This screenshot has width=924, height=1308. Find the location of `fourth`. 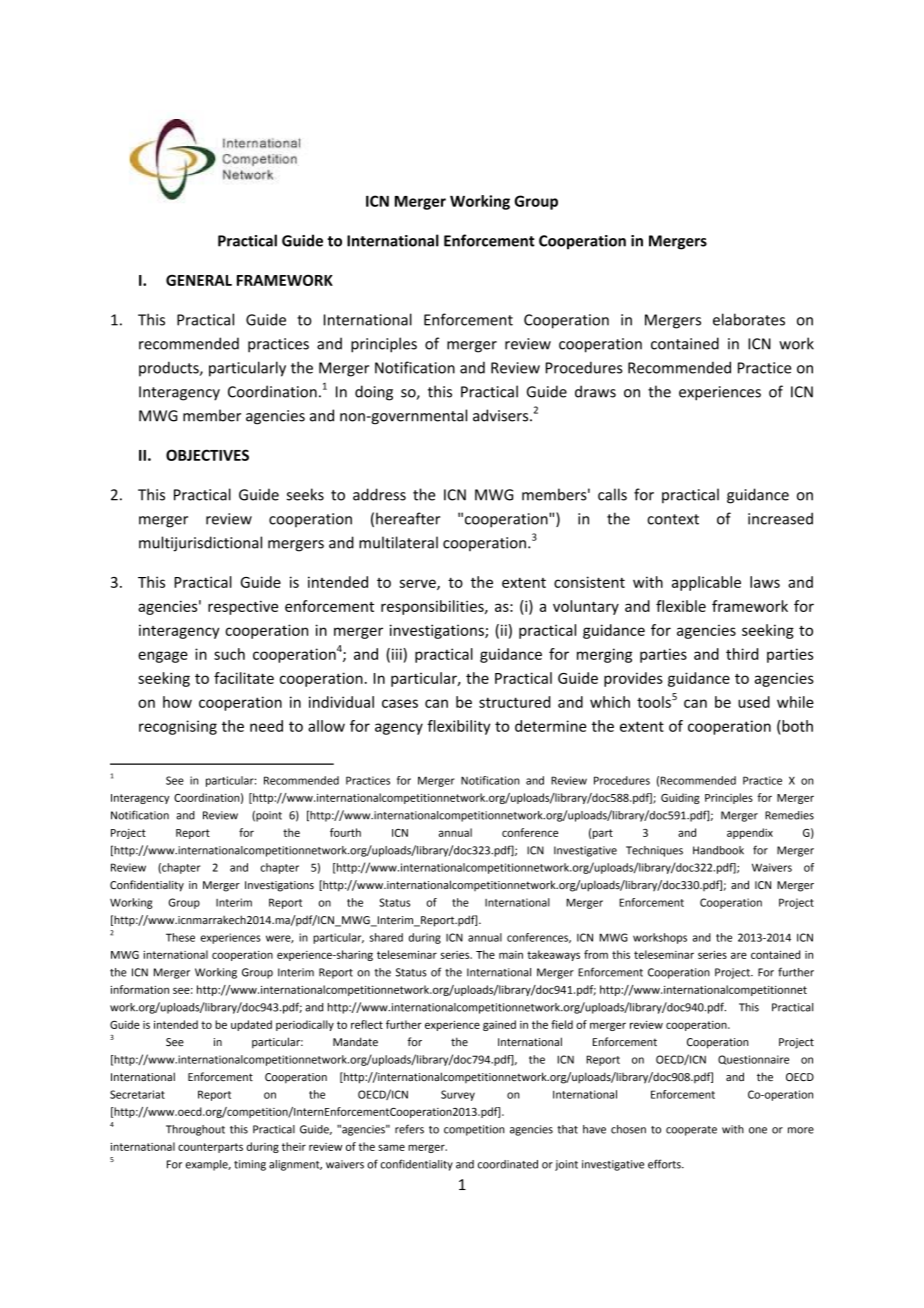

fourth is located at coordinates (345, 832).
